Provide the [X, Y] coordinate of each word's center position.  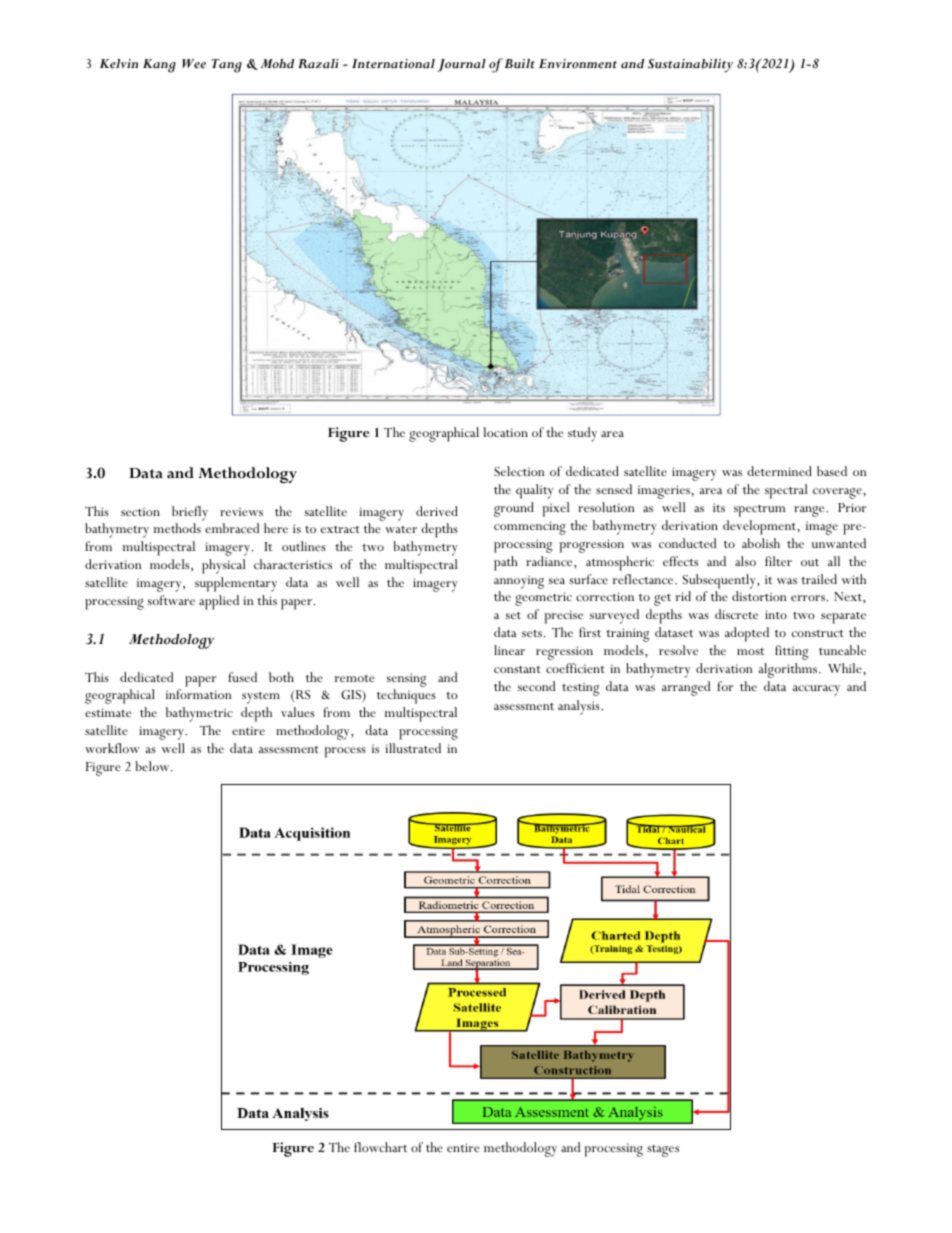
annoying [519, 582]
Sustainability [690, 65]
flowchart [380, 1147]
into [776, 614]
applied [219, 602]
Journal [461, 65]
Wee [194, 64]
